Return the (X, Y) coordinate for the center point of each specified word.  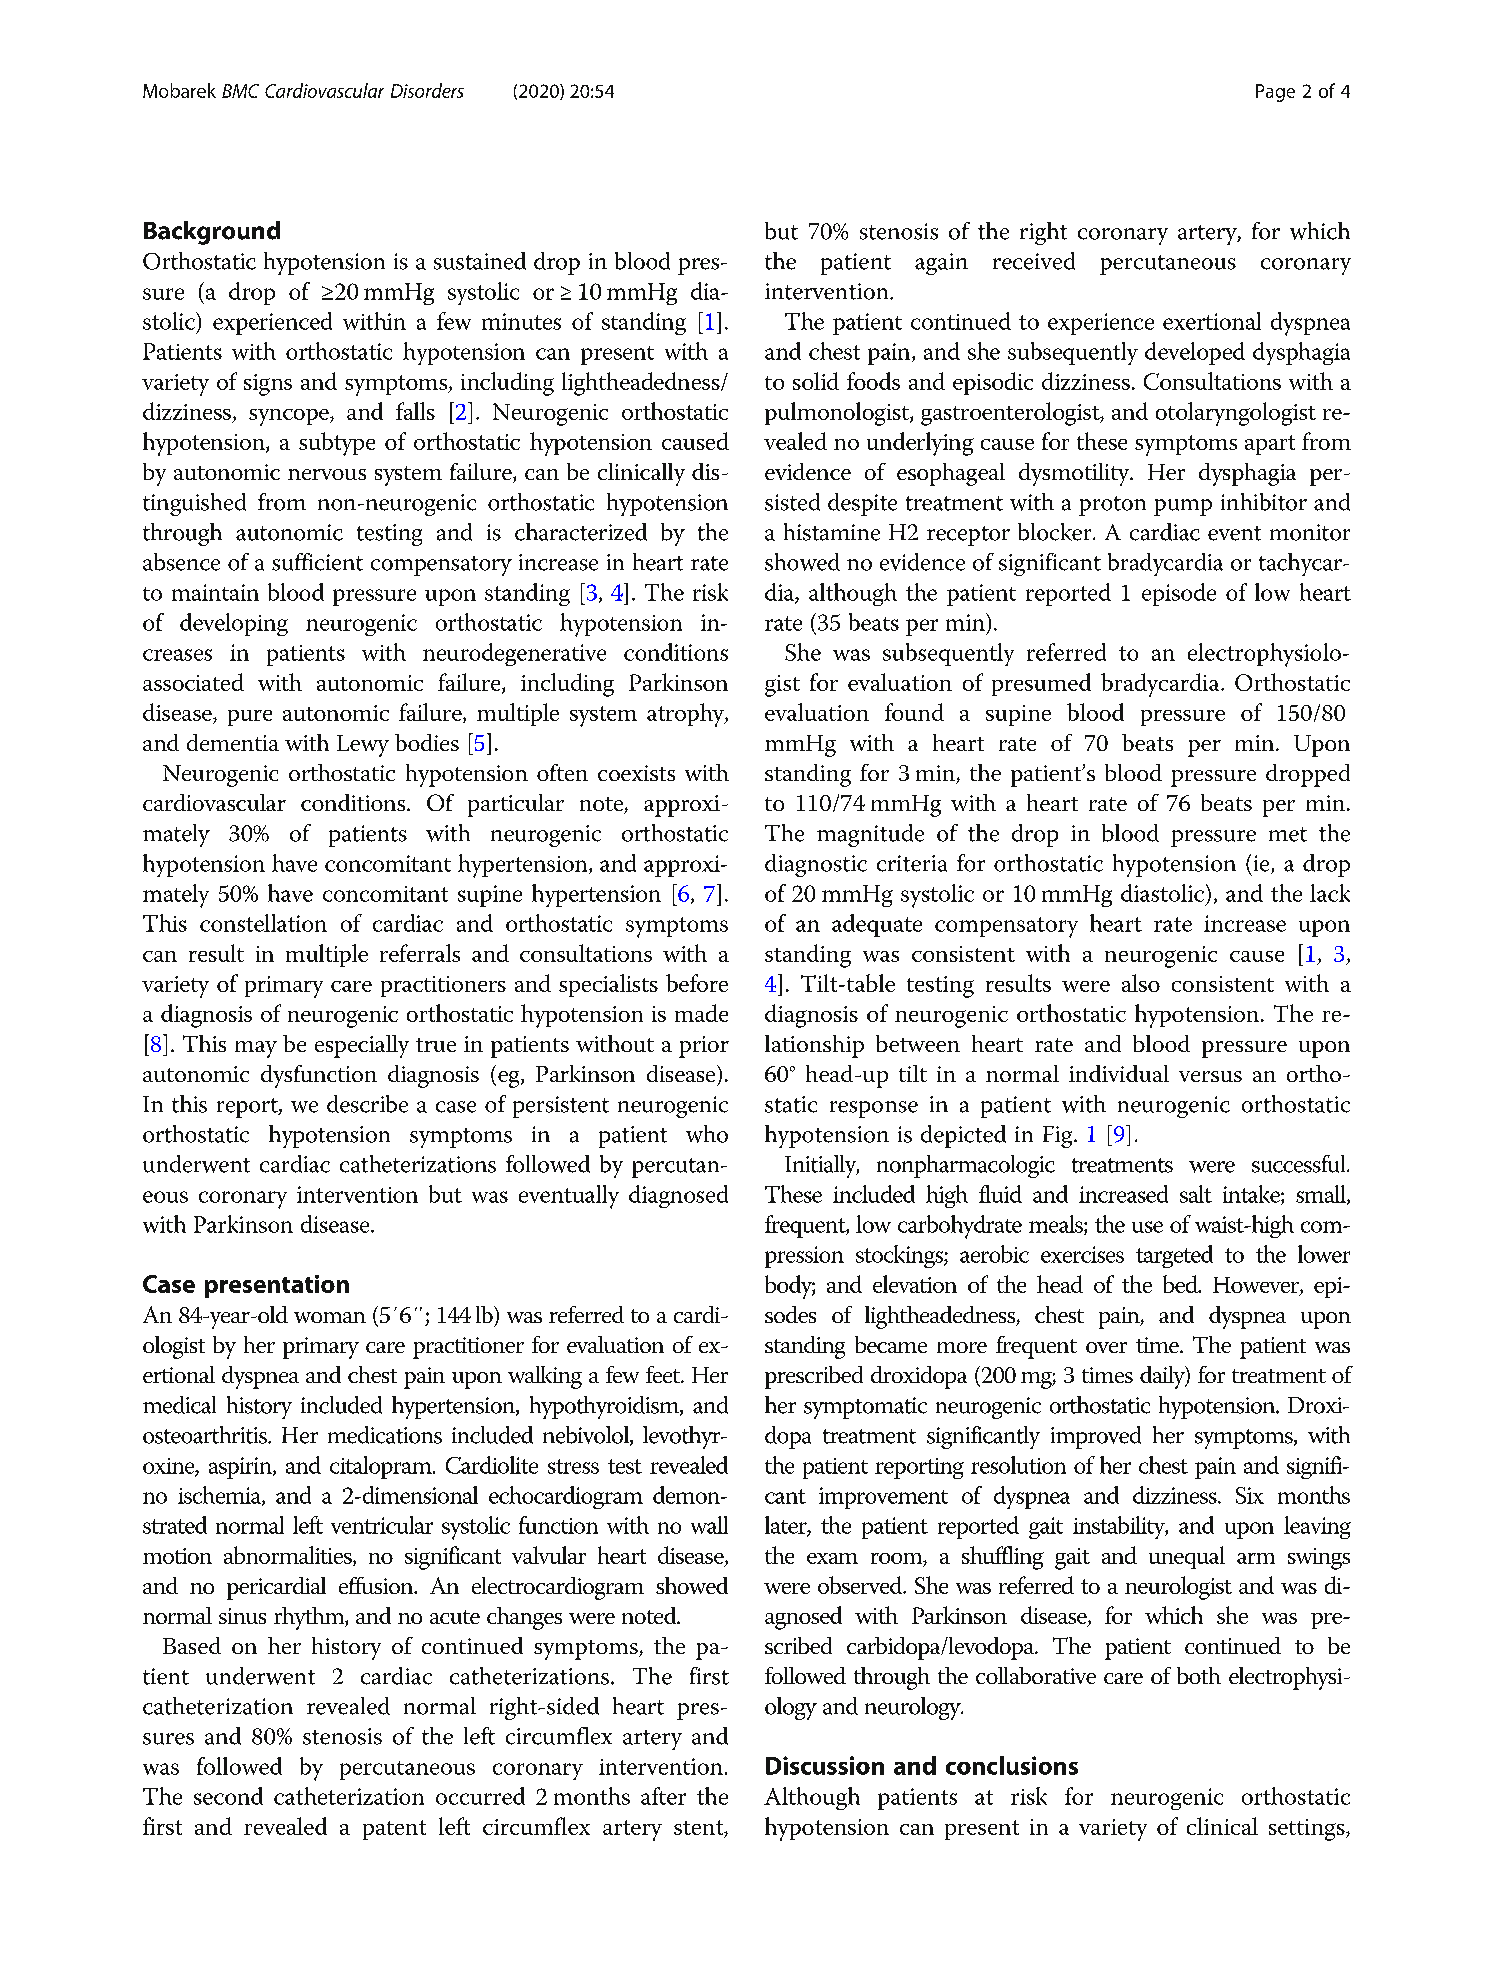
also (1141, 983)
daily (1163, 1377)
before (697, 983)
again (941, 264)
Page (1275, 93)
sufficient (317, 562)
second (228, 1796)
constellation (263, 923)
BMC (240, 91)
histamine (832, 532)
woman (330, 1317)
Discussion (825, 1765)
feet (664, 1374)
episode (1179, 594)
